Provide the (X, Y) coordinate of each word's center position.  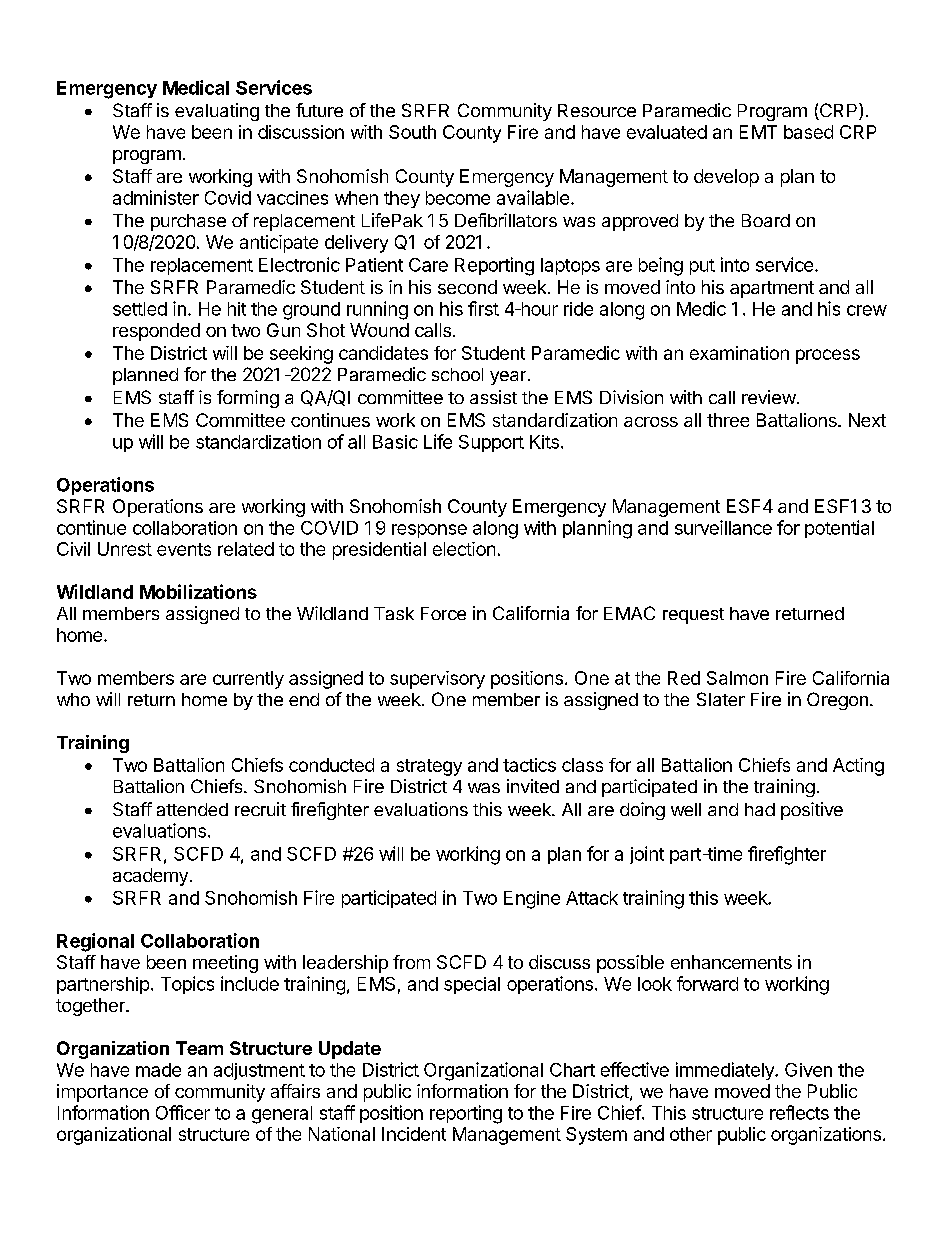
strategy (429, 767)
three (728, 420)
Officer (183, 1112)
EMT (758, 132)
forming (248, 399)
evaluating (217, 112)
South (412, 132)
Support (491, 443)
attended (192, 809)
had (760, 809)
